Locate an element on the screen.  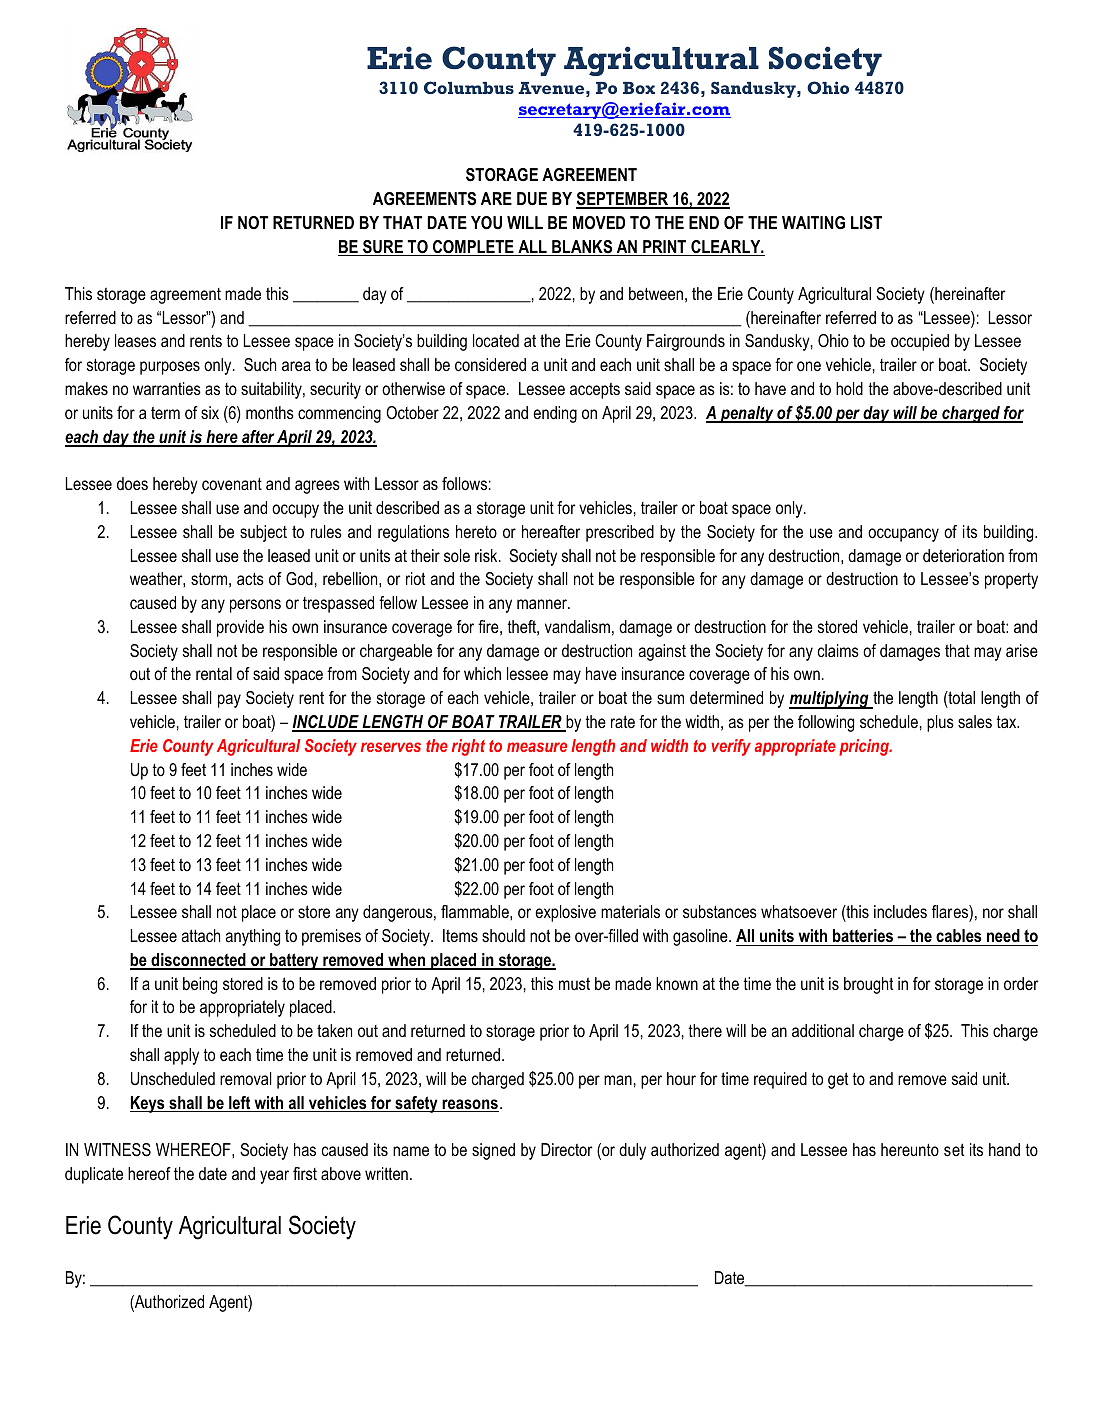
set is located at coordinates (954, 1149).
